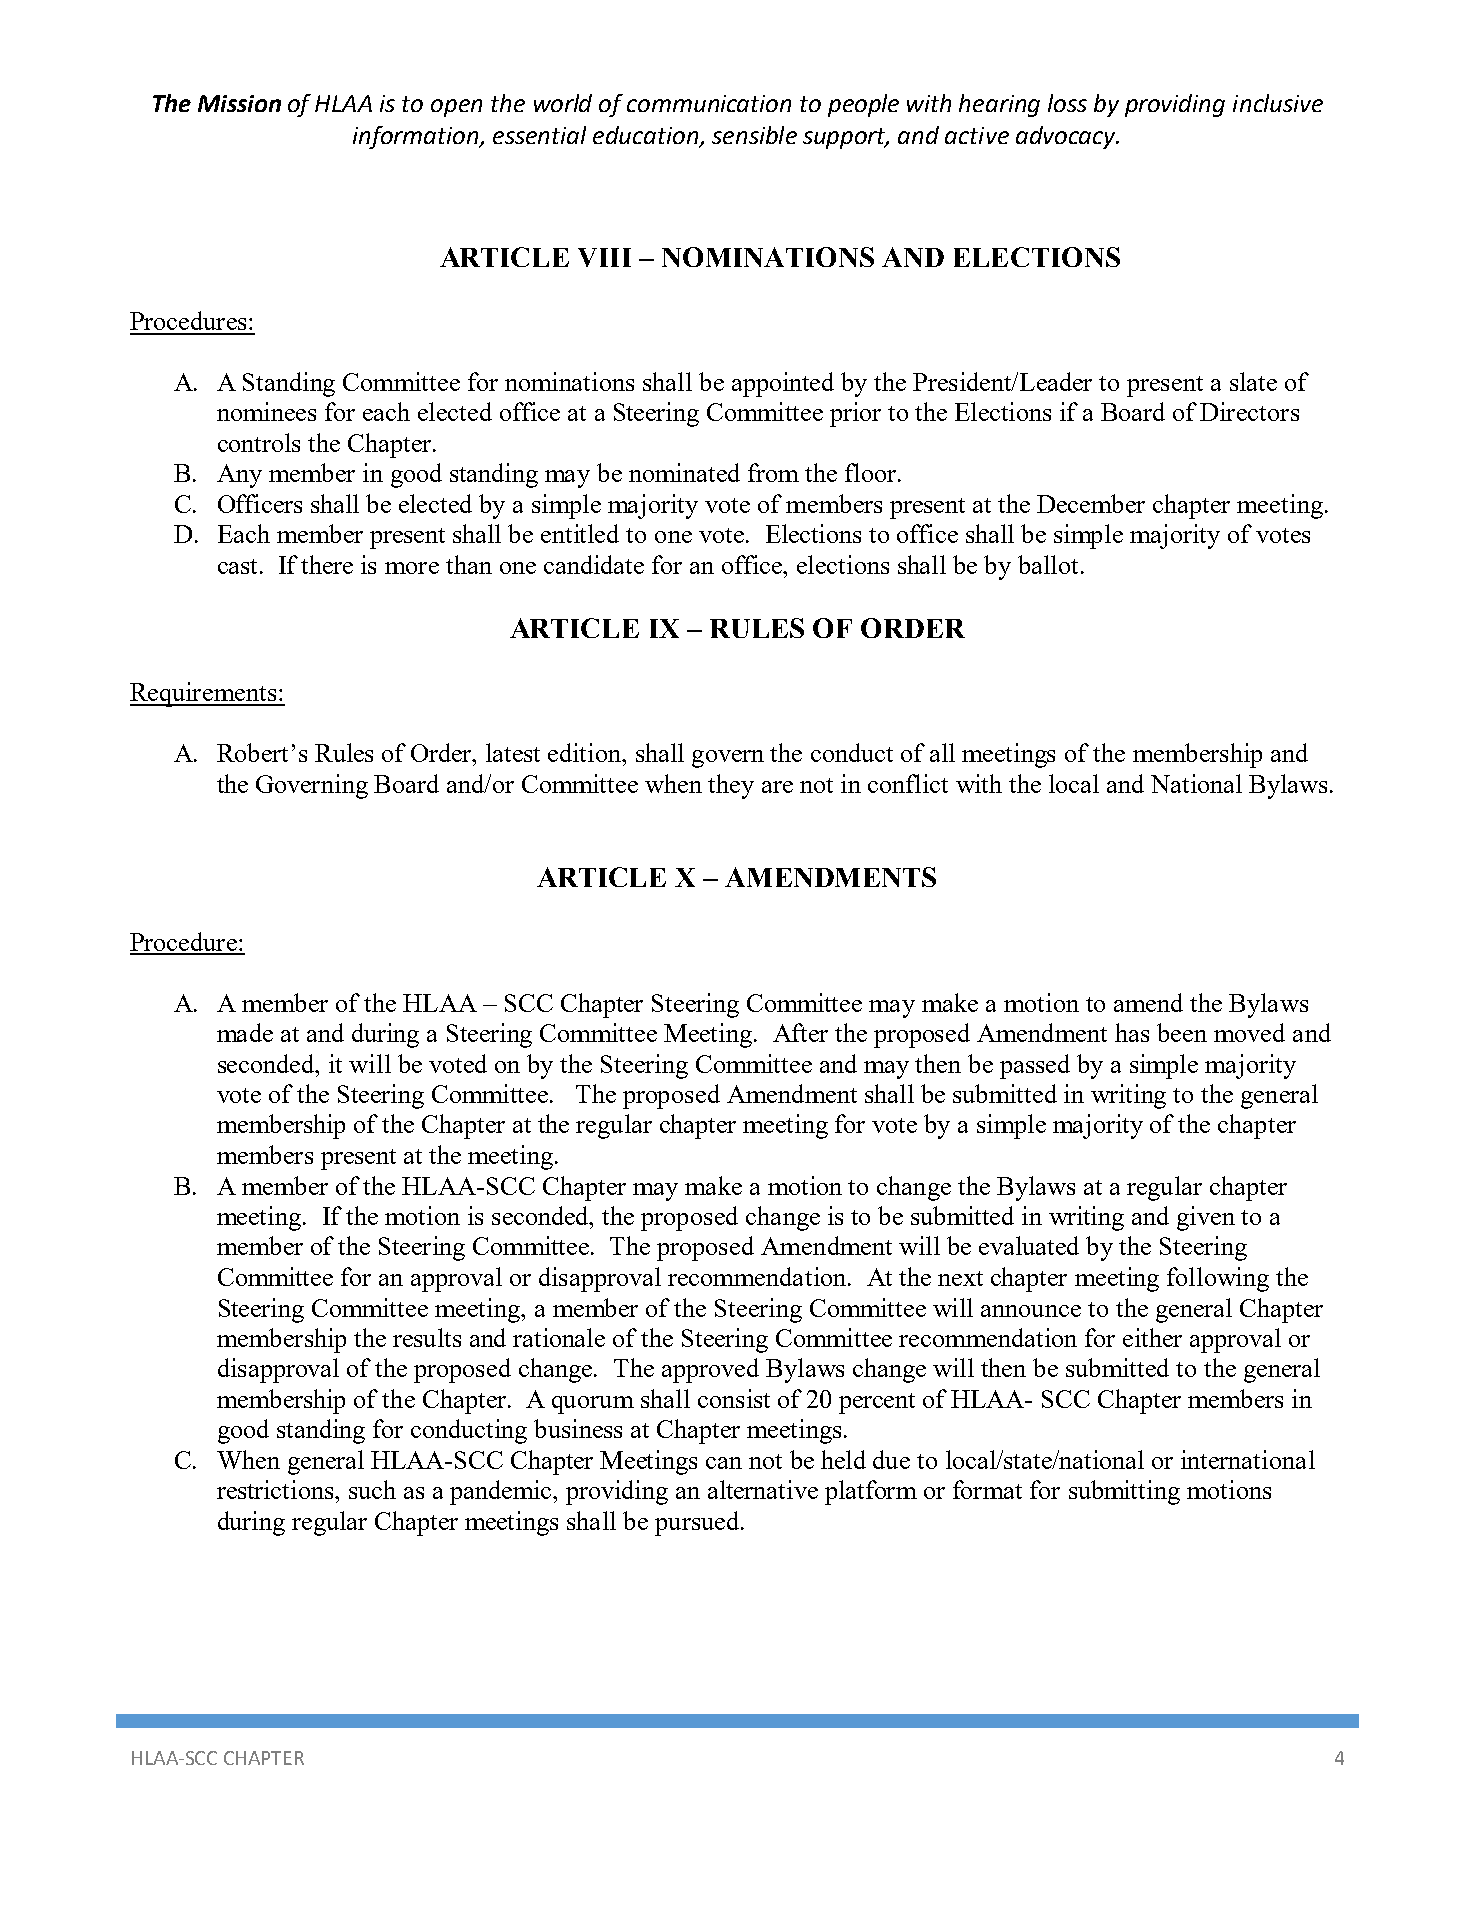 The width and height of the screenshot is (1475, 1908). What do you see at coordinates (773, 472) in the screenshot?
I see `from` at bounding box center [773, 472].
